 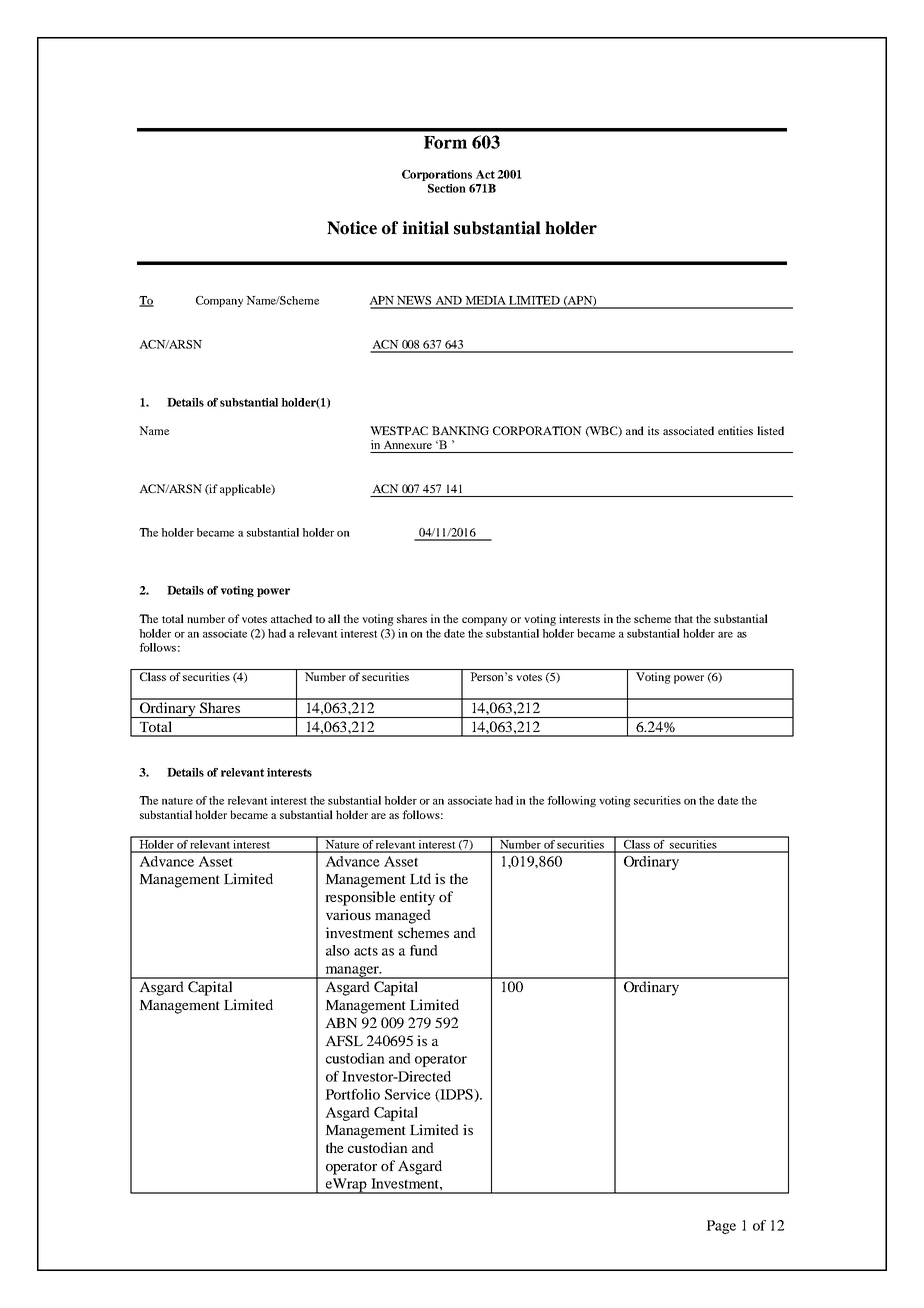 What do you see at coordinates (447, 188) in the page?
I see `Section` at bounding box center [447, 188].
